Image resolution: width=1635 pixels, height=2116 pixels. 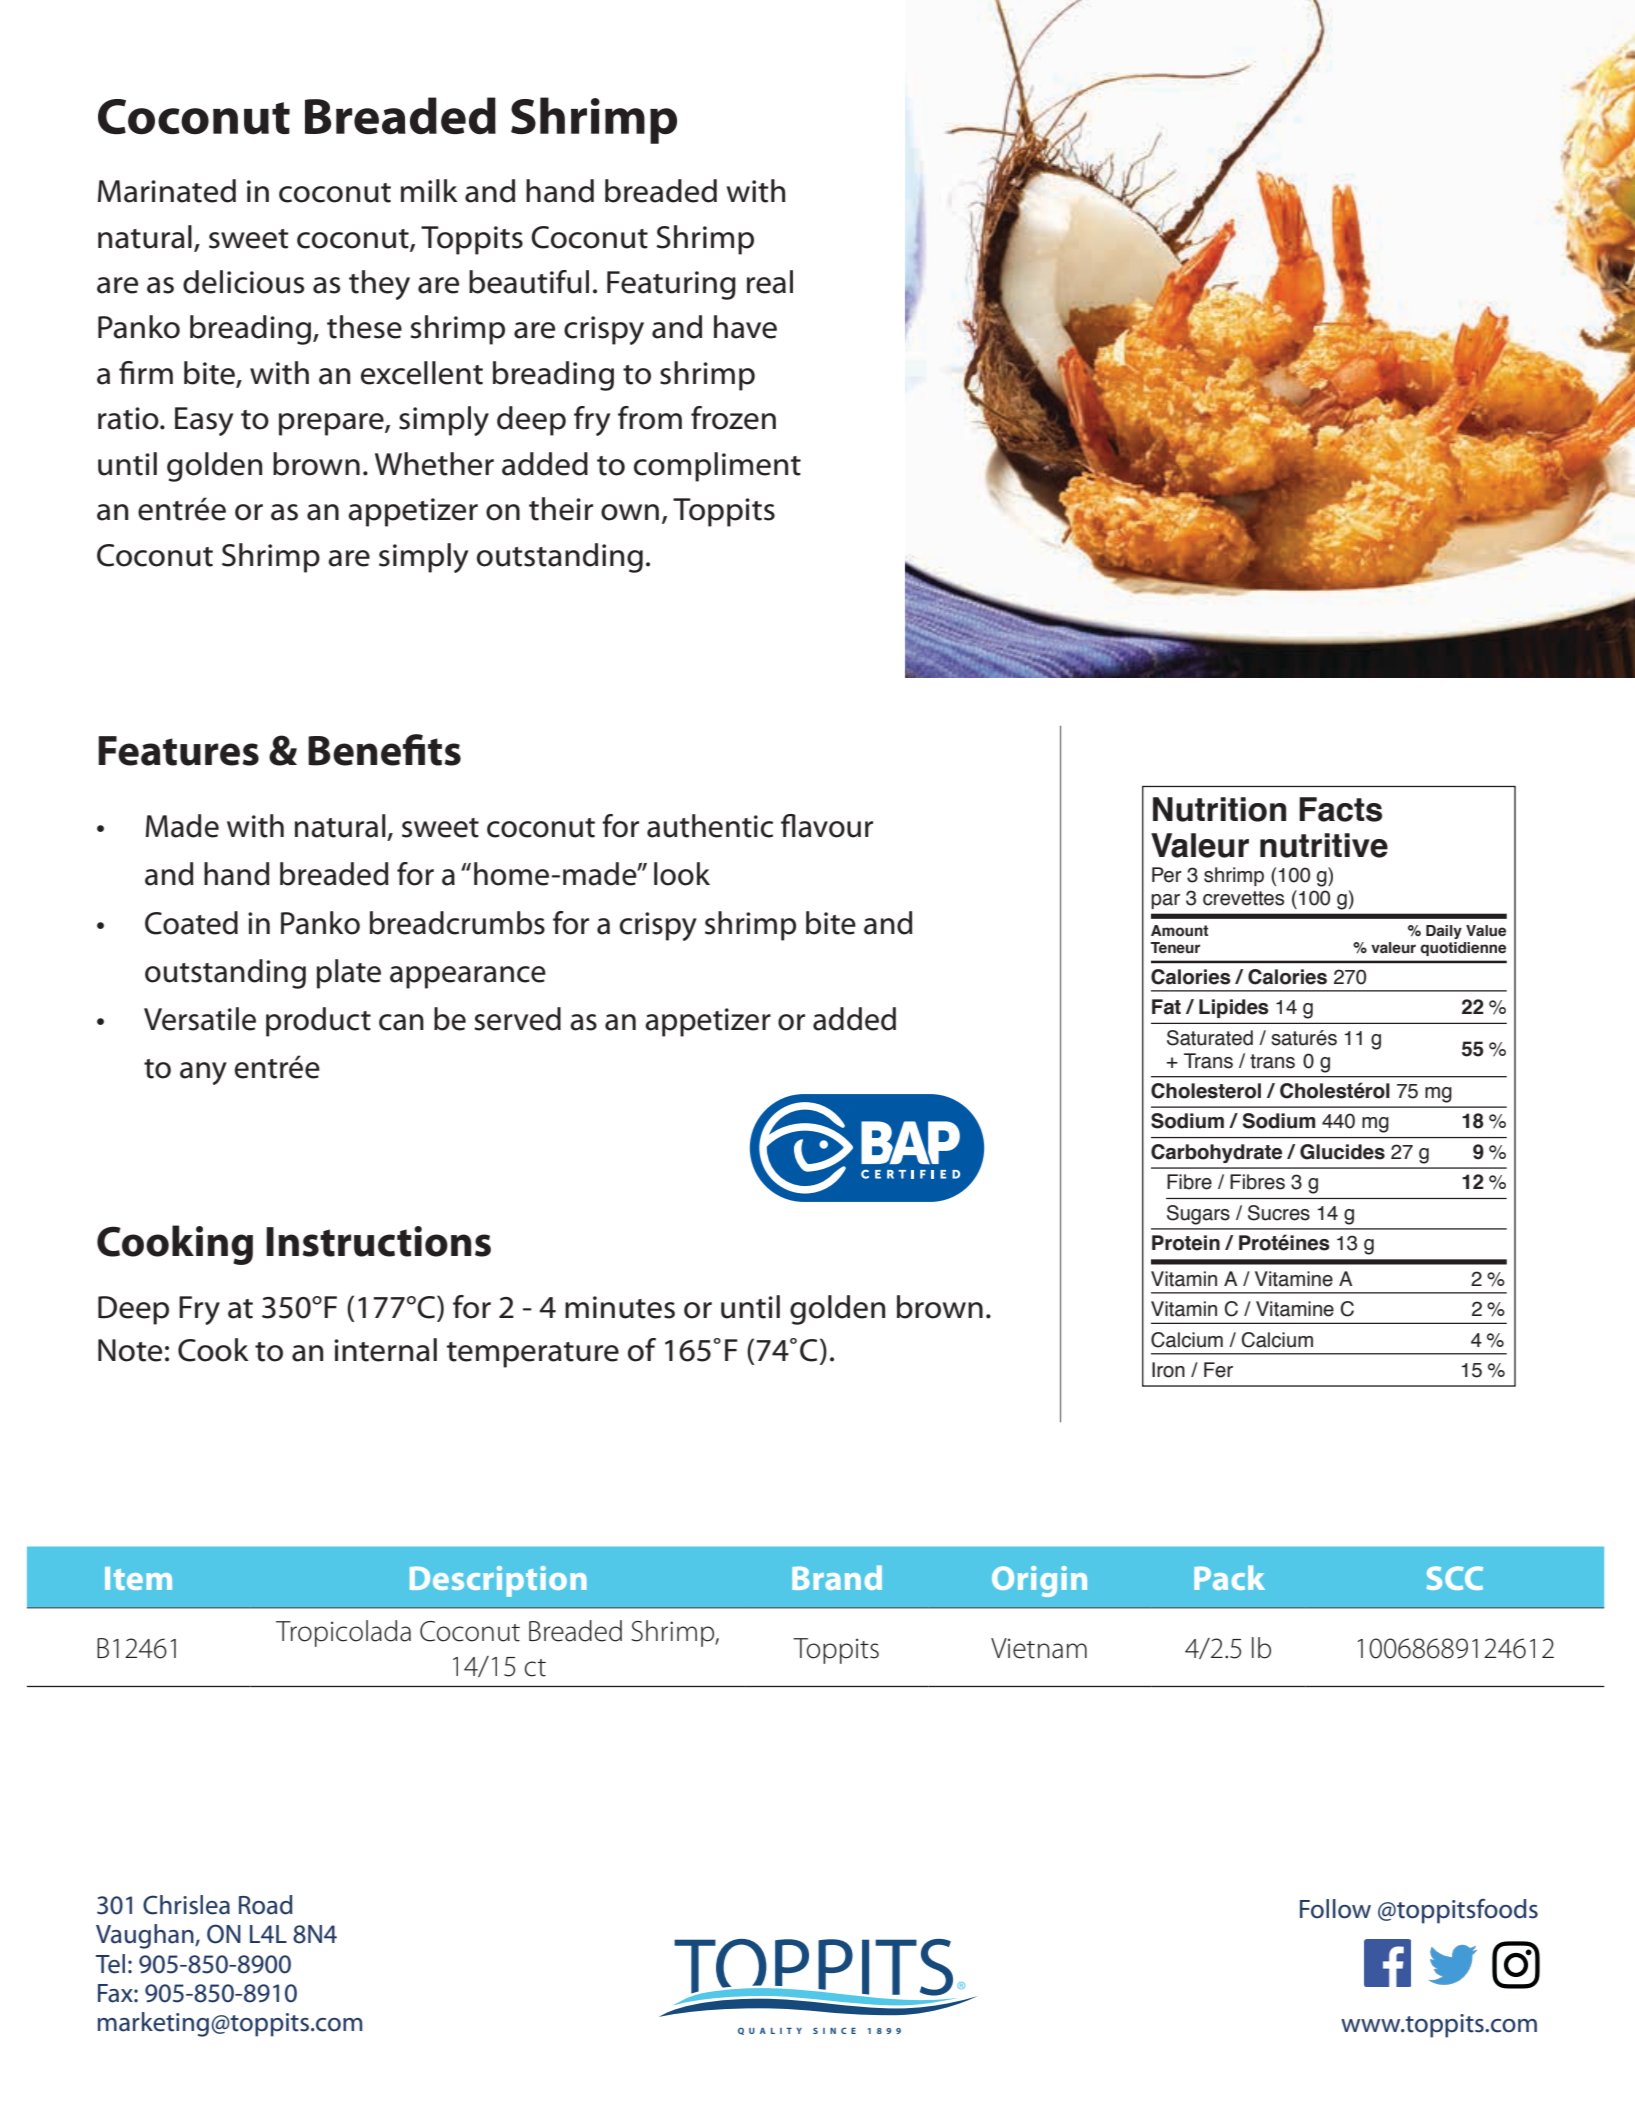 What do you see at coordinates (1039, 1648) in the screenshot?
I see `Vietnam` at bounding box center [1039, 1648].
